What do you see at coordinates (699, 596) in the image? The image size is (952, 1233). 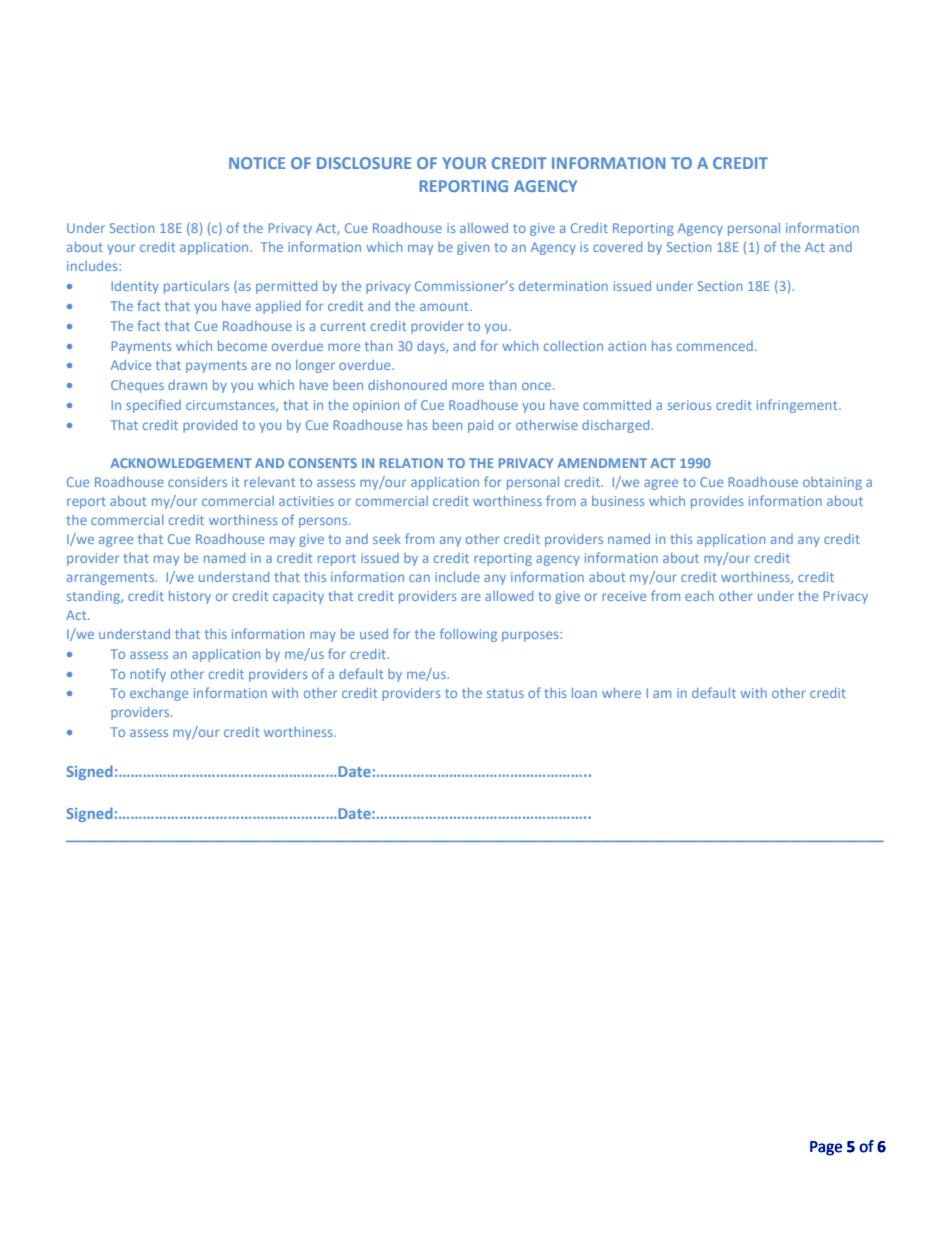 I see `each` at bounding box center [699, 596].
